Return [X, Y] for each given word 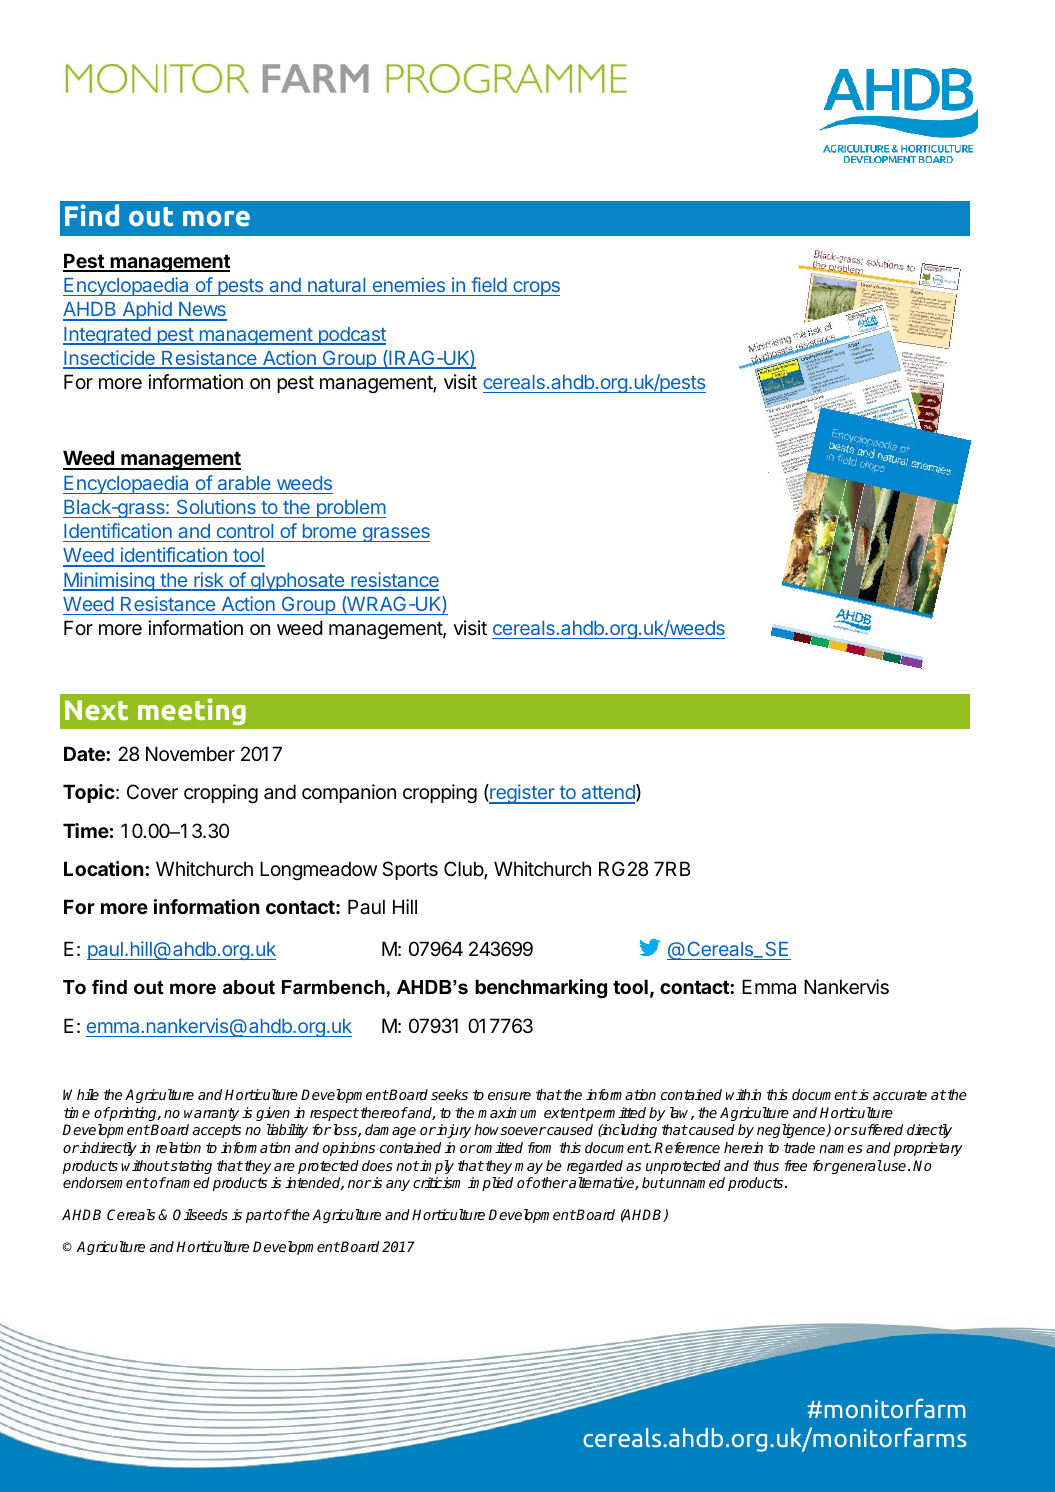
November [190, 753]
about [249, 987]
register [522, 794]
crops [535, 288]
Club [464, 870]
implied [490, 1184]
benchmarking [541, 988]
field [489, 284]
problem [350, 509]
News [202, 311]
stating [190, 1167]
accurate [900, 1095]
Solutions [216, 508]
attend [608, 793]
